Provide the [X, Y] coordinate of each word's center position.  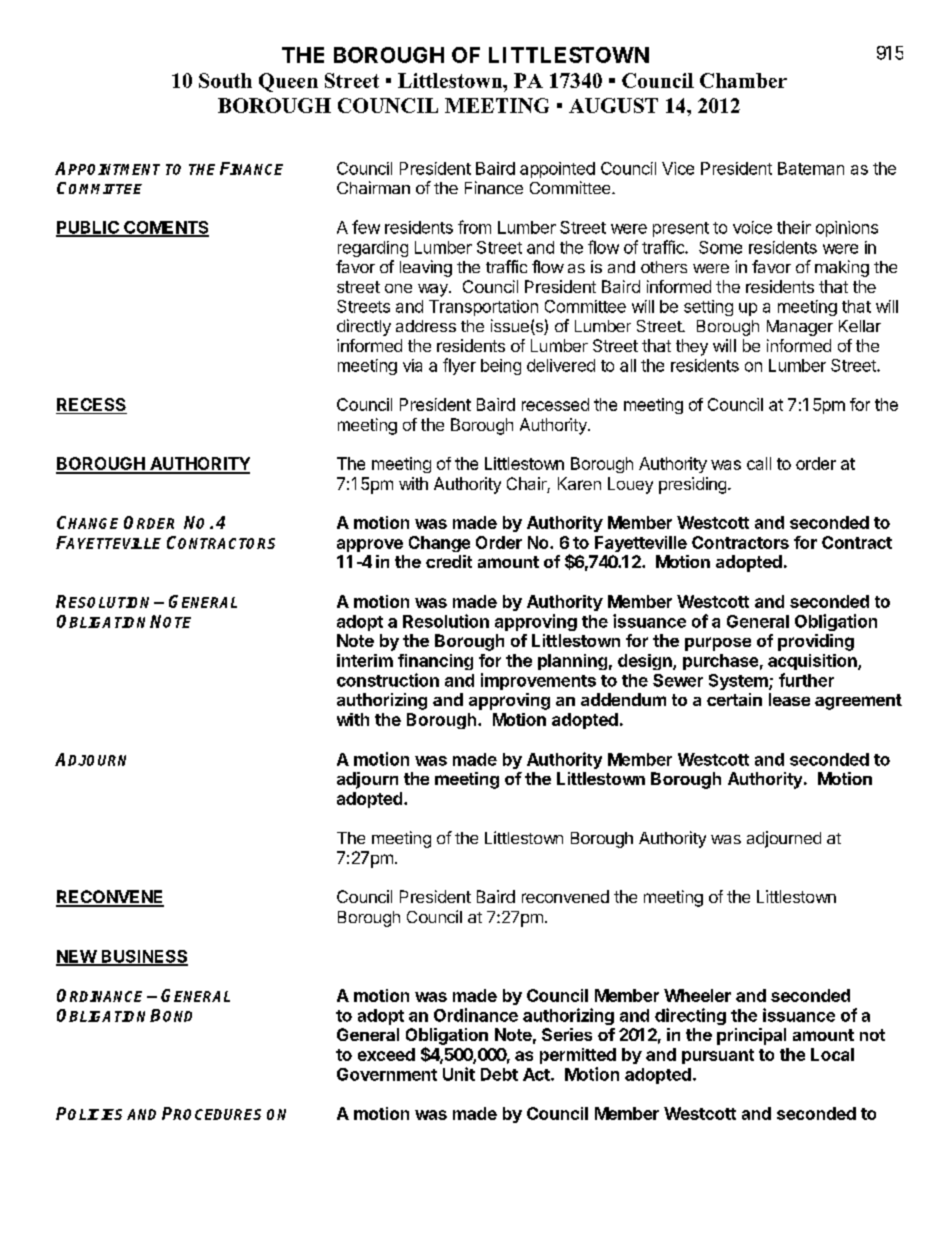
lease [789, 699]
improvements [538, 681]
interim [365, 660]
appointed [557, 170]
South [225, 80]
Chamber [743, 80]
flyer [459, 366]
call [759, 463]
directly [364, 327]
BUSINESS [143, 957]
